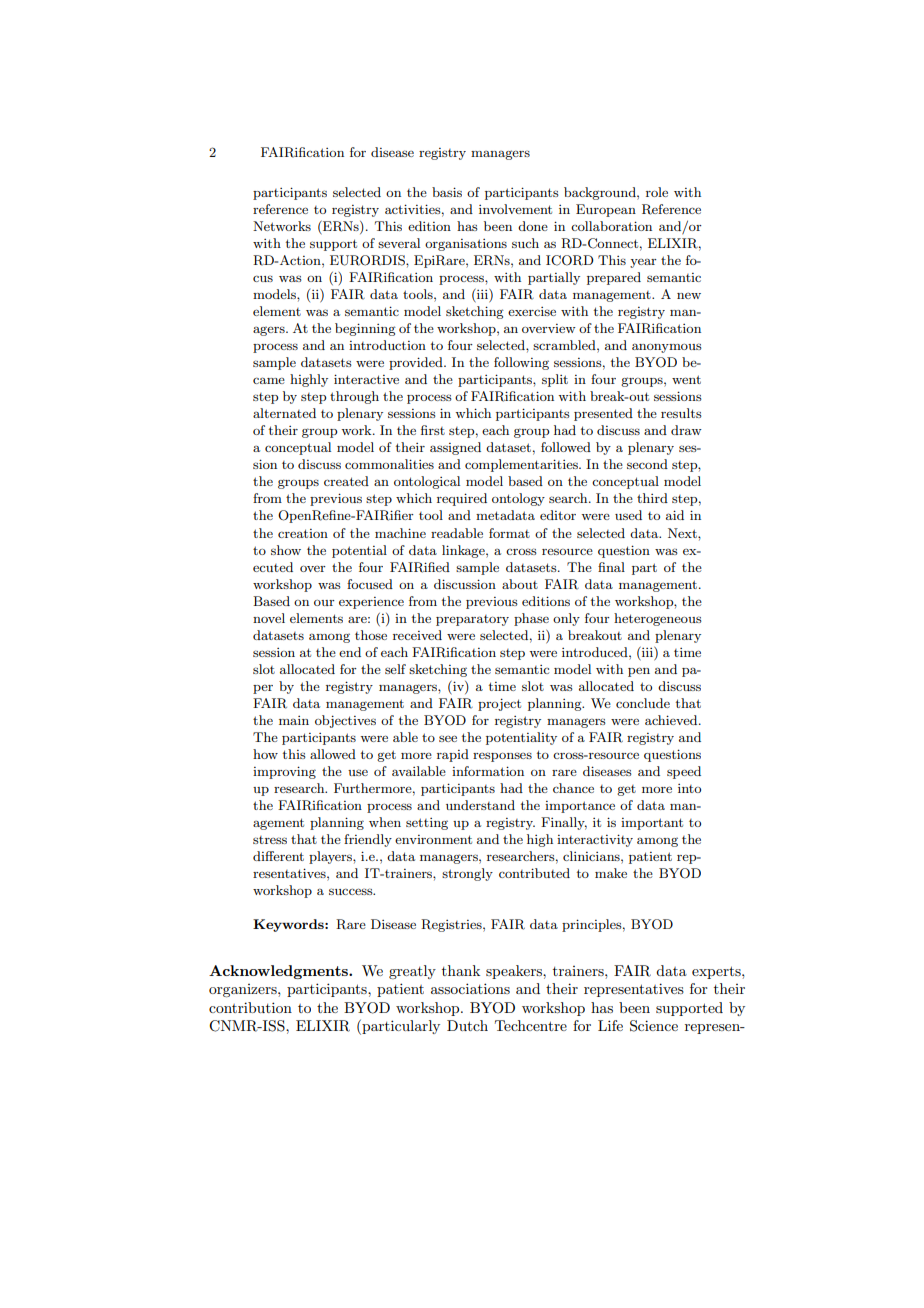  Describe the element at coordinates (470, 988) in the screenshot. I see `associations` at that location.
